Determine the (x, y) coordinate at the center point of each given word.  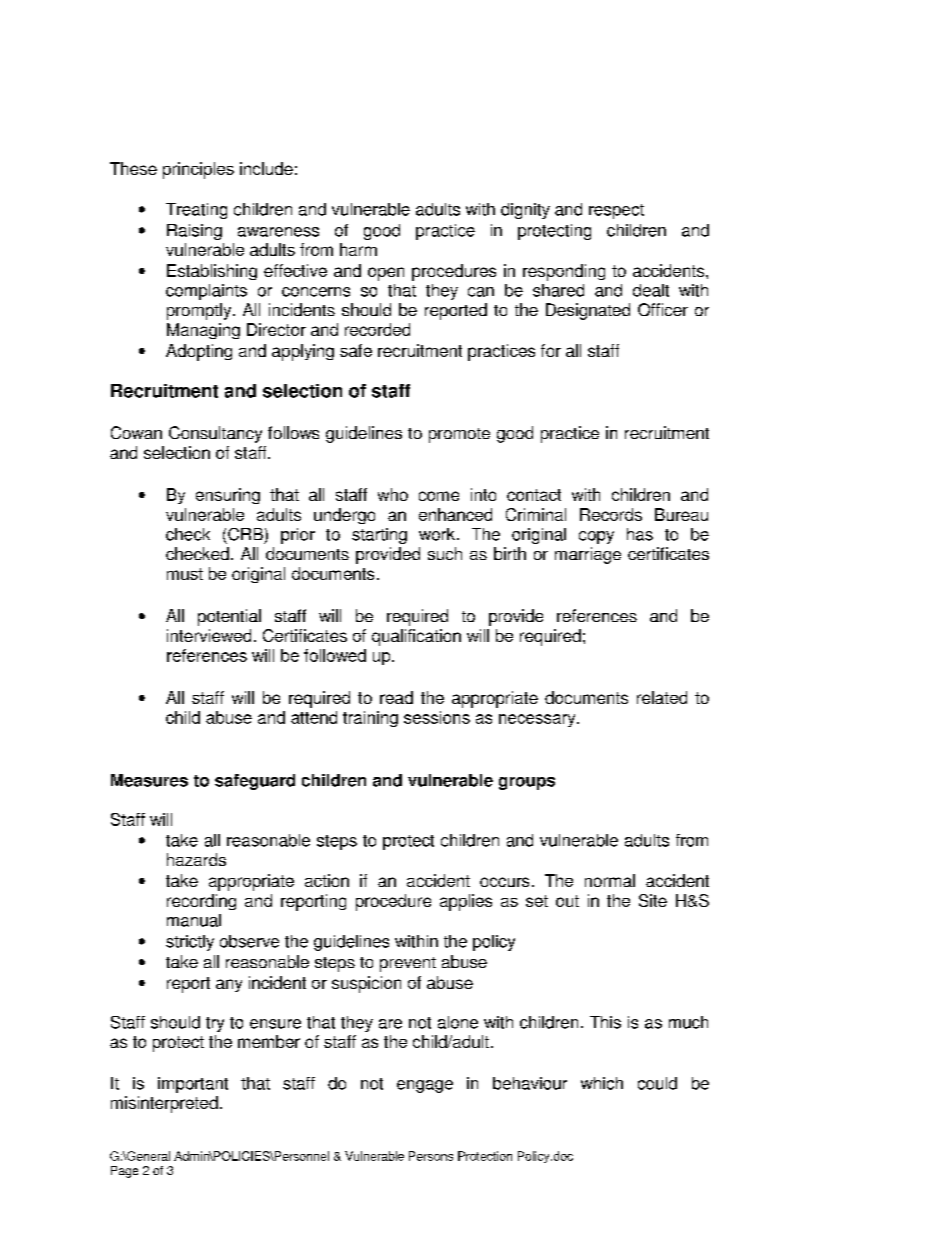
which (602, 1083)
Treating (196, 211)
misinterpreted (164, 1104)
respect (616, 211)
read (396, 697)
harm (358, 249)
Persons (431, 1156)
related (662, 697)
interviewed (209, 635)
